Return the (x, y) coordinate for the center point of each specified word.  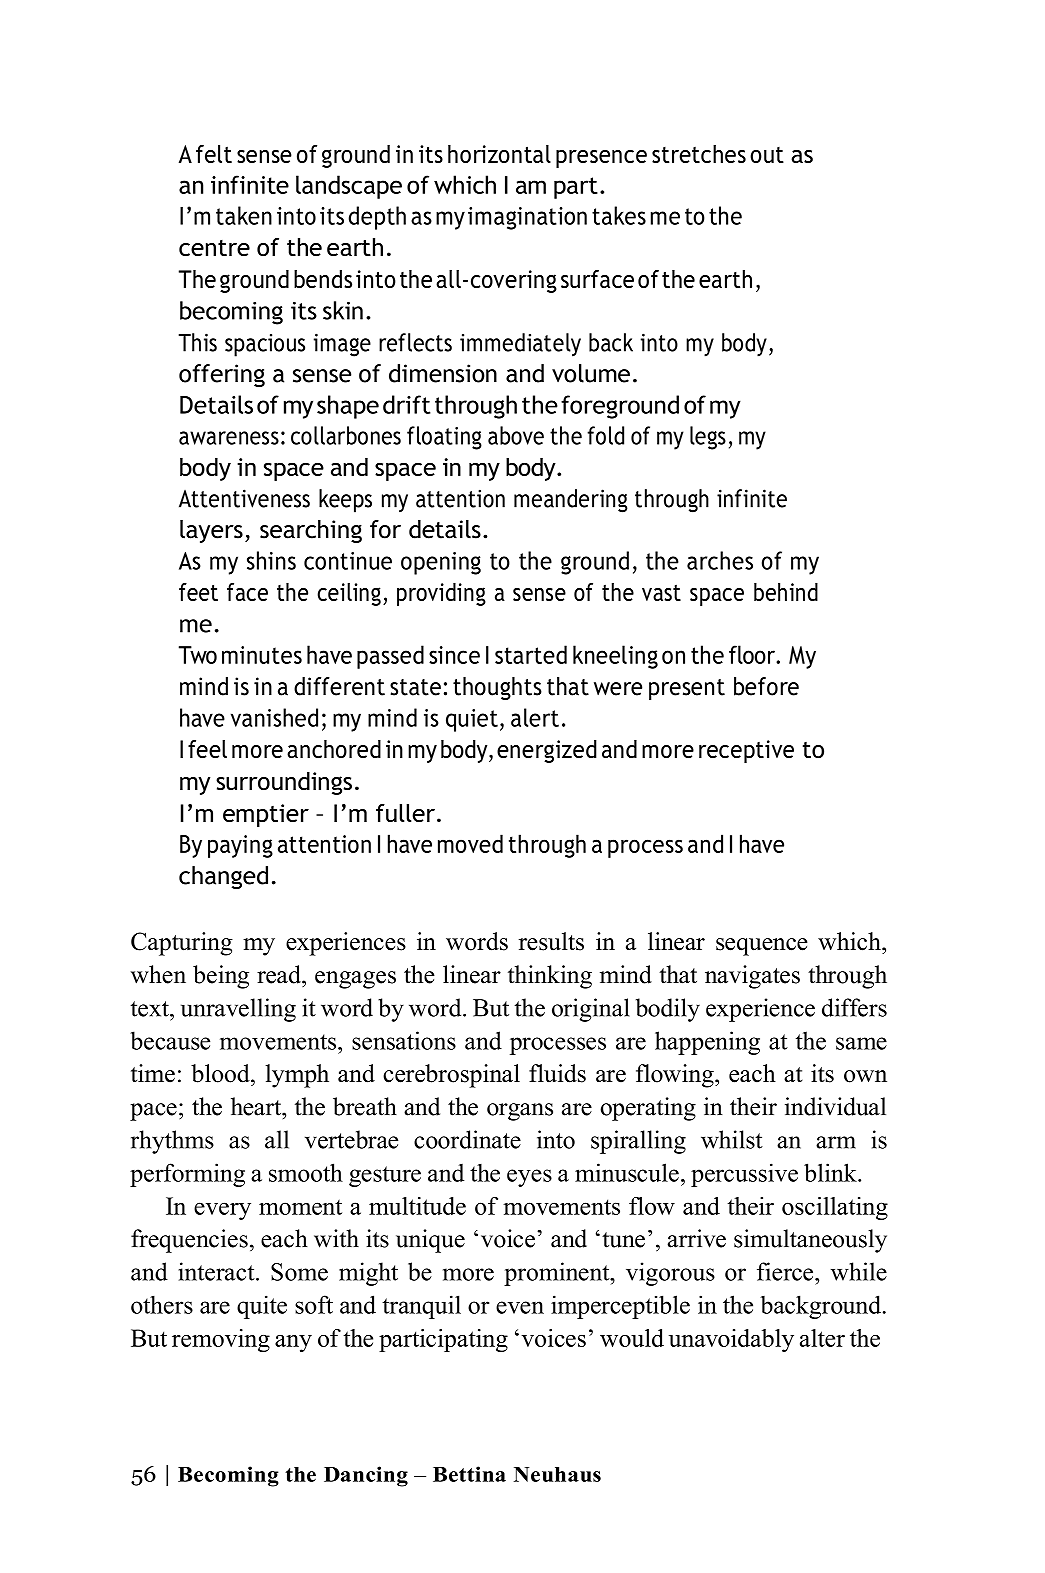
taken (244, 215)
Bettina (469, 1474)
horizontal (499, 154)
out (767, 155)
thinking (550, 977)
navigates (752, 977)
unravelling (238, 1010)
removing (221, 1340)
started (531, 654)
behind (786, 592)
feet (198, 592)
